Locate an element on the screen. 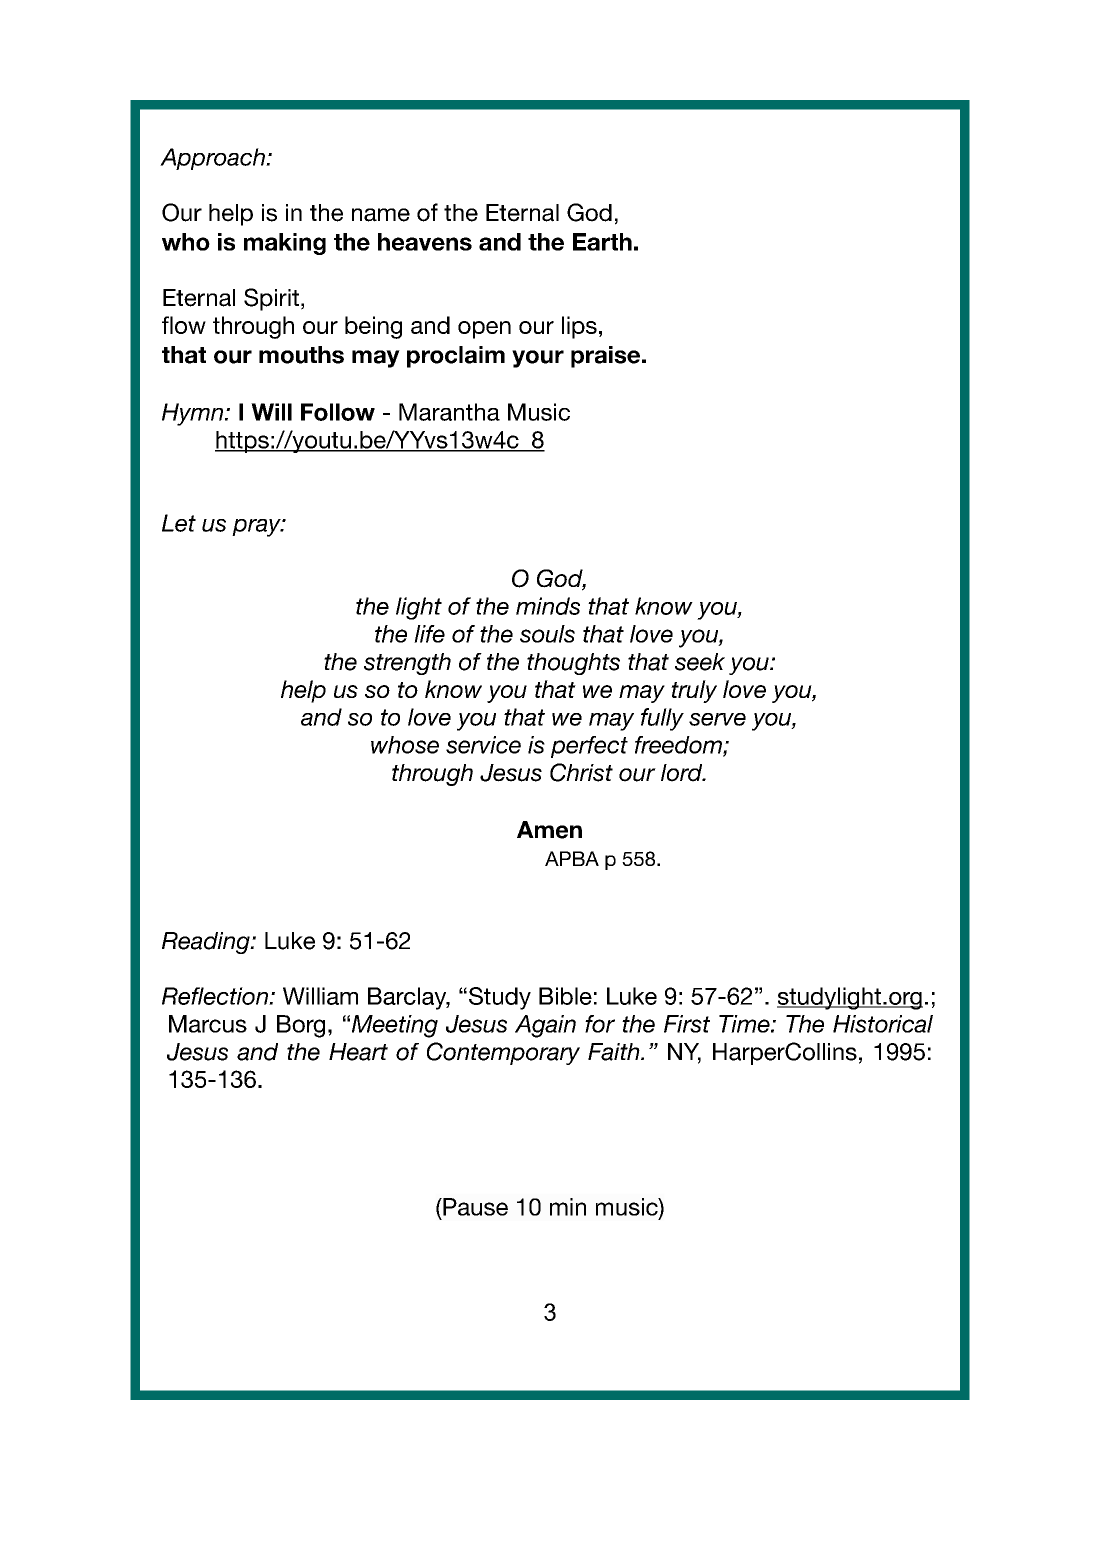 The height and width of the screenshot is (1556, 1100). Reading is located at coordinates (207, 943).
